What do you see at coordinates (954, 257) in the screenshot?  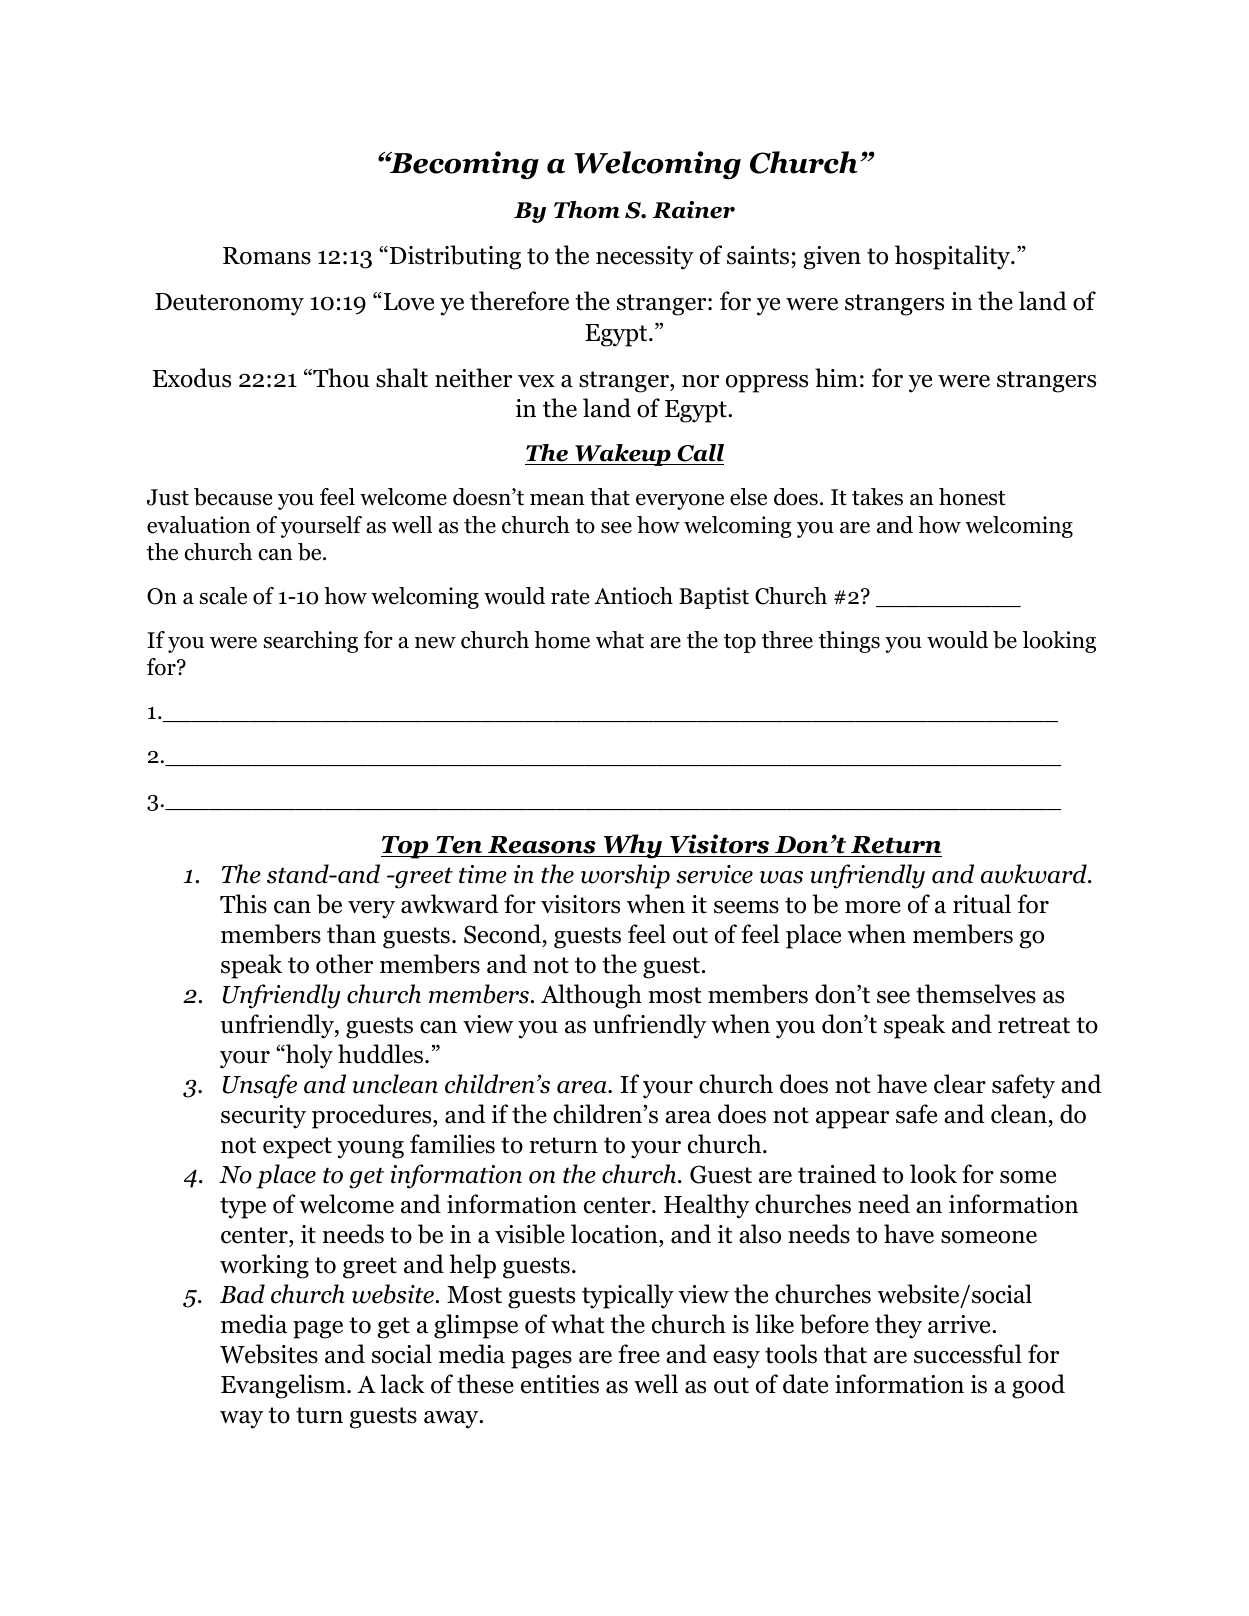 I see `hospitality` at bounding box center [954, 257].
